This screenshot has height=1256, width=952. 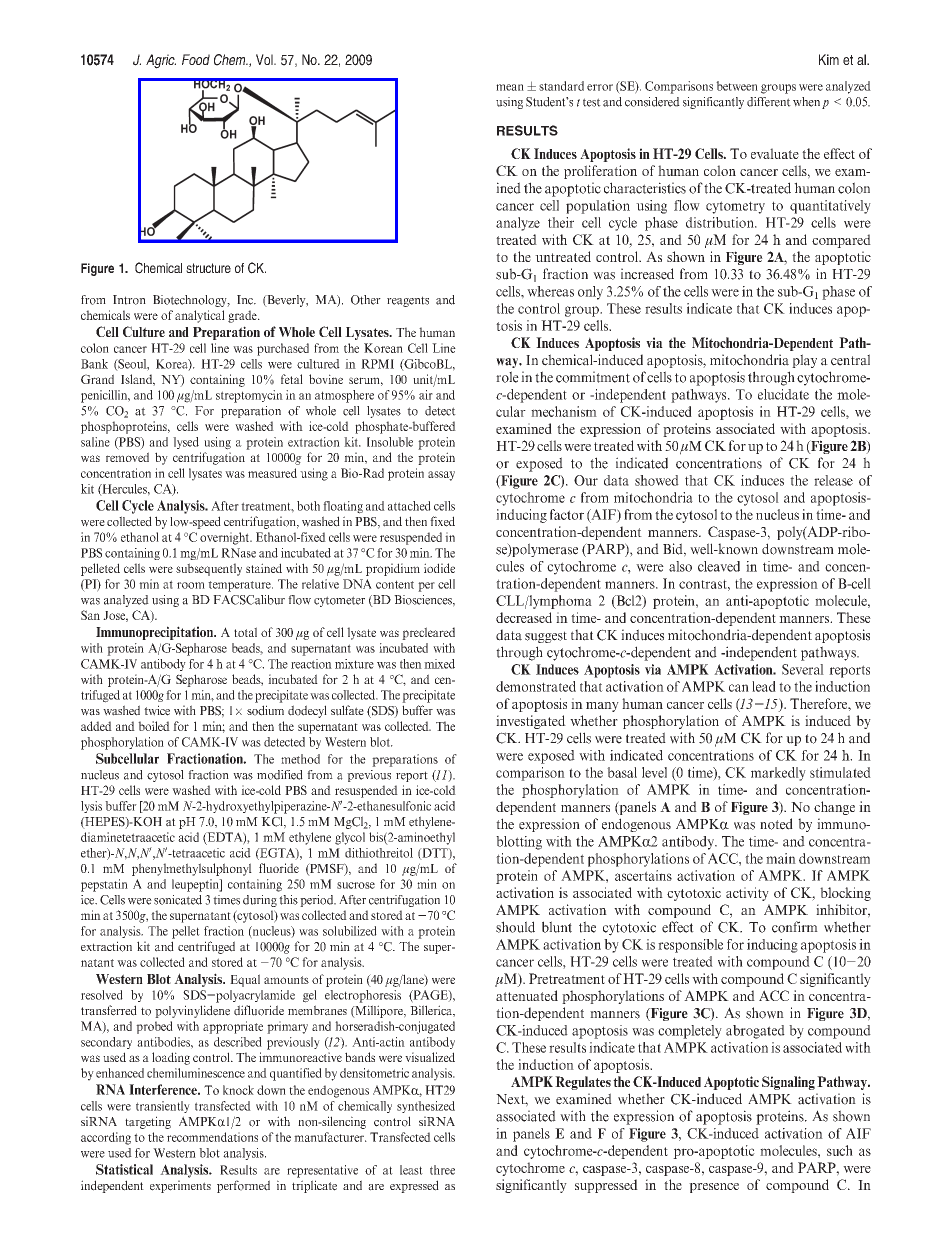 What do you see at coordinates (180, 1186) in the screenshot?
I see `experiments` at bounding box center [180, 1186].
